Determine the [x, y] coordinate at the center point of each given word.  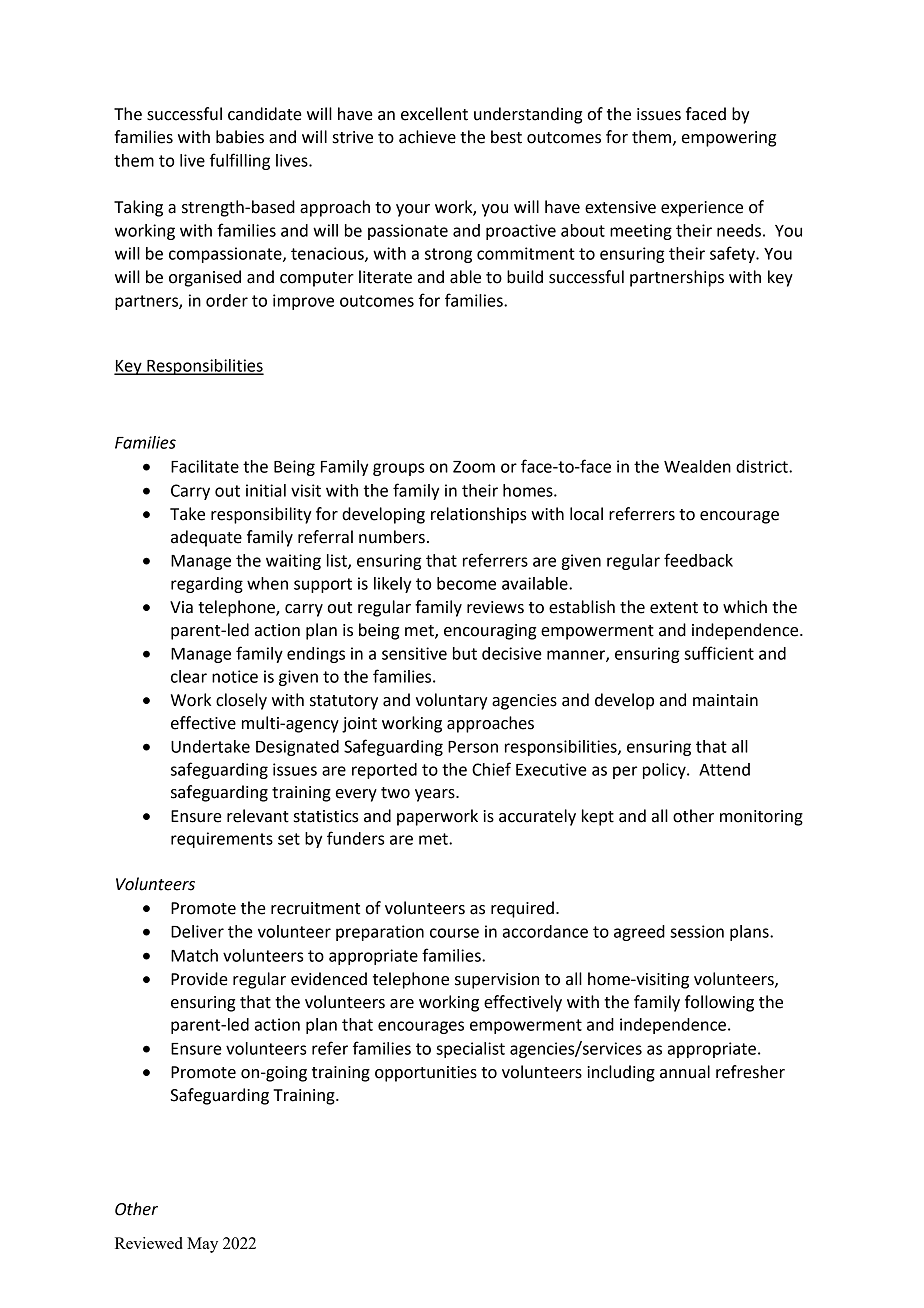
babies [240, 137]
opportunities [426, 1074]
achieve [427, 137]
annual [685, 1072]
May [202, 1245]
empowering [729, 139]
